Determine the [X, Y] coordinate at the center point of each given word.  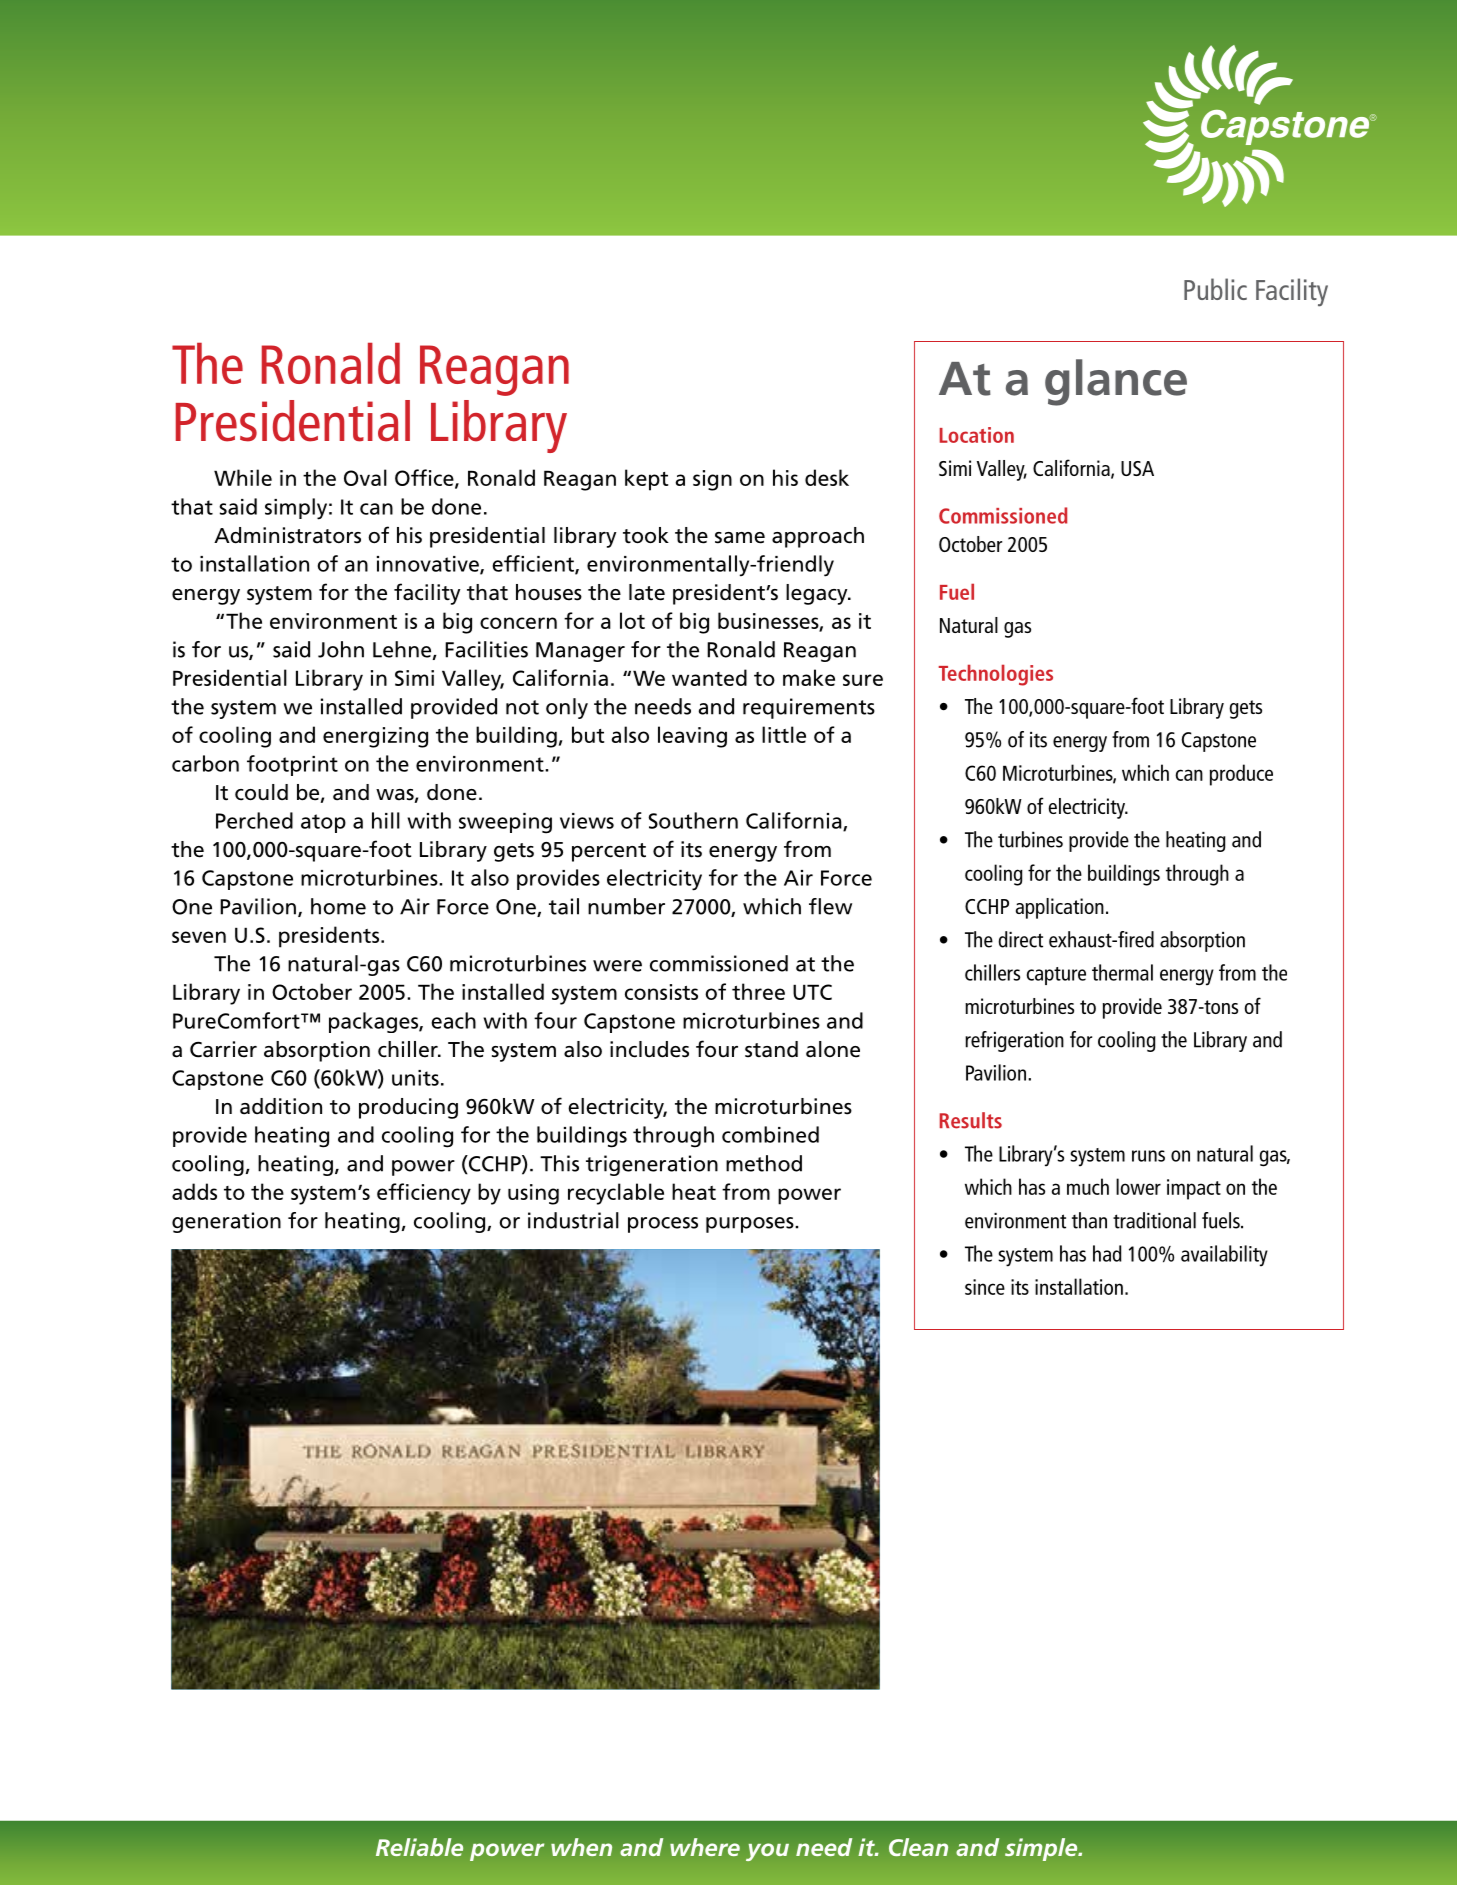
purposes [751, 1225]
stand [771, 1049]
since [985, 1287]
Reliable [419, 1847]
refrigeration [1014, 1041]
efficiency [424, 1194]
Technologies [996, 675]
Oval [365, 477]
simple [1042, 1849]
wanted [709, 677]
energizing [375, 737]
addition [281, 1106]
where [705, 1847]
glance [1116, 382]
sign [712, 480]
